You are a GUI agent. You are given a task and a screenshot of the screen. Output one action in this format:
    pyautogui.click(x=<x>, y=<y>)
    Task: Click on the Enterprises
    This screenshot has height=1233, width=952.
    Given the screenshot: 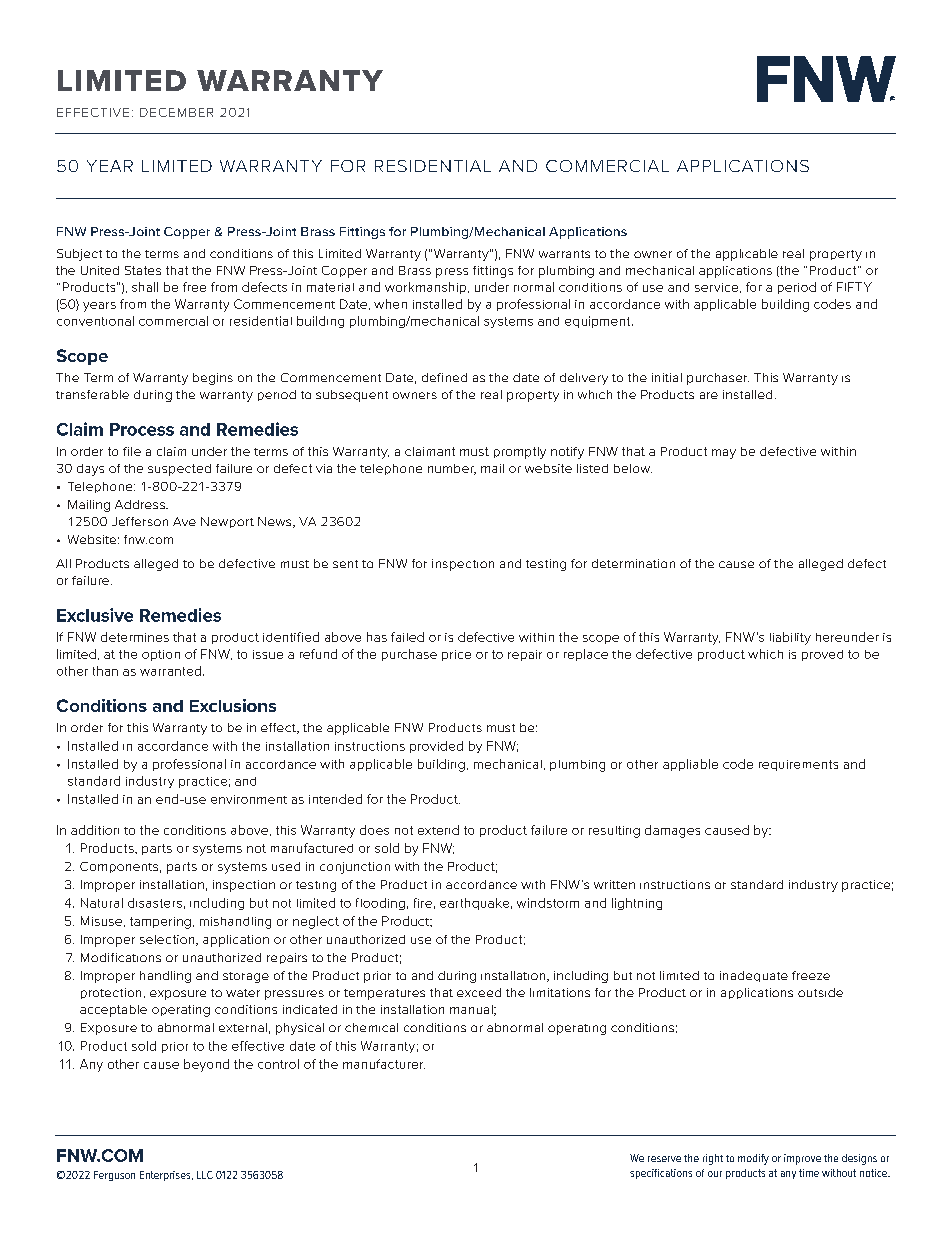 What is the action you would take?
    pyautogui.click(x=166, y=1176)
